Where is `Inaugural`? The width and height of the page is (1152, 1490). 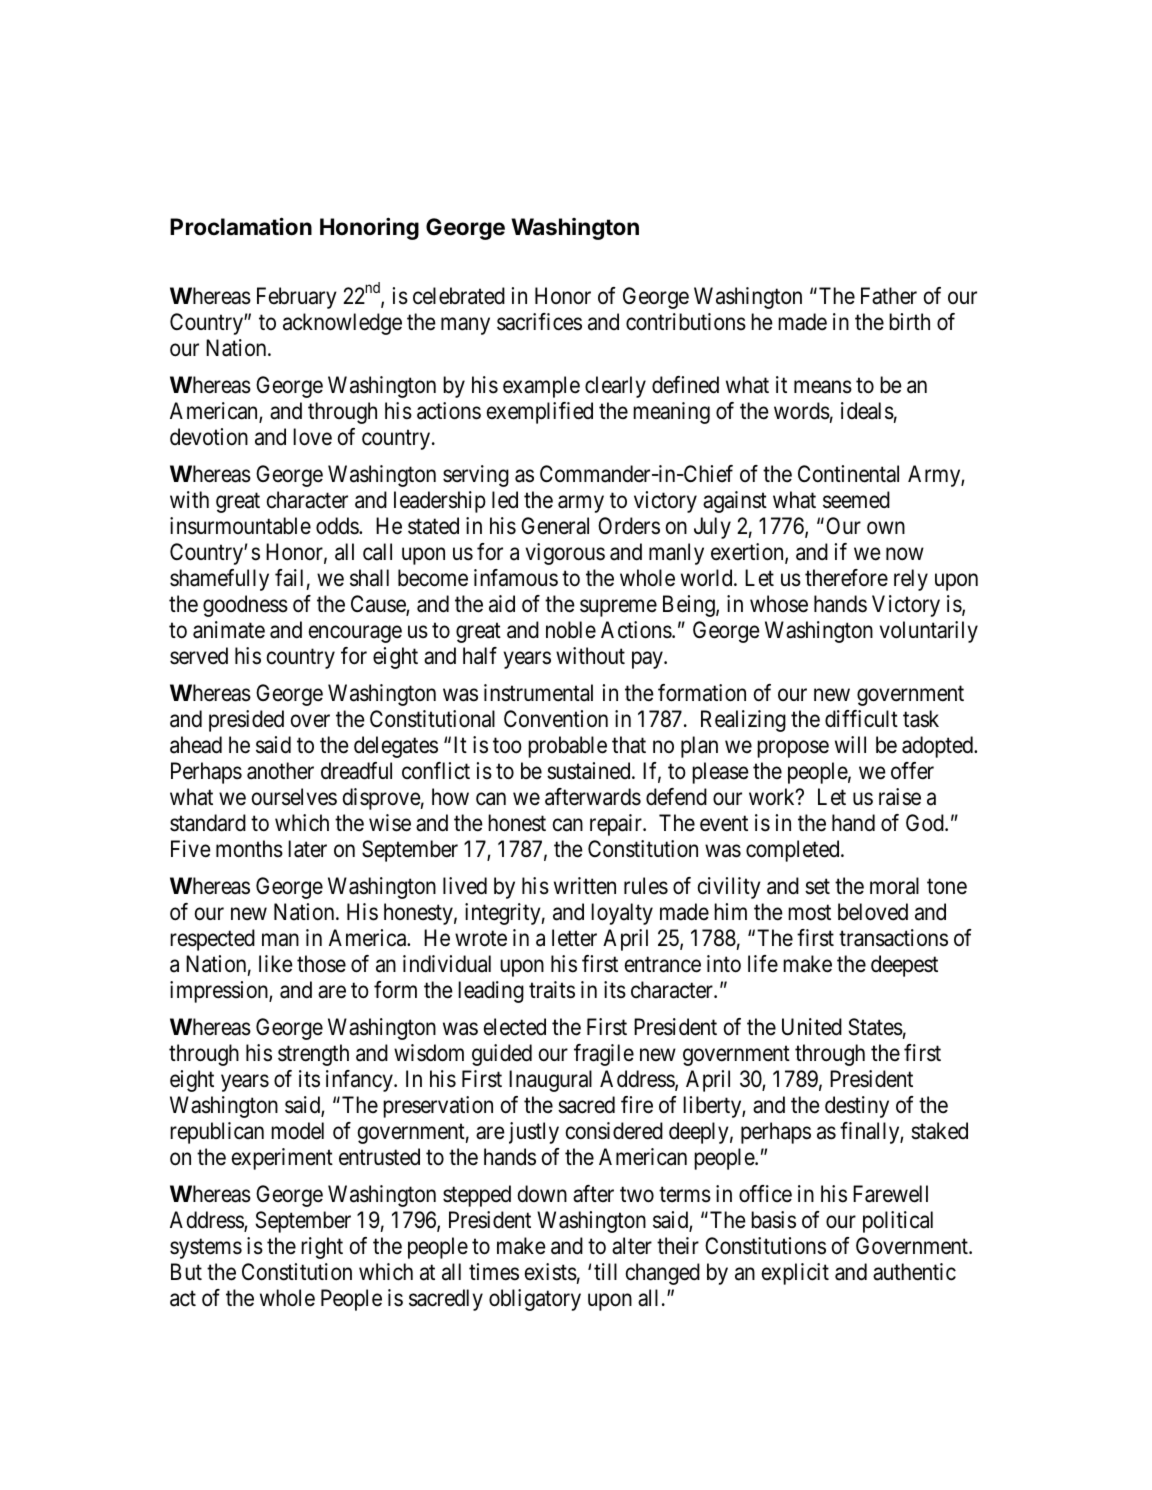
Inaugural is located at coordinates (550, 1081).
